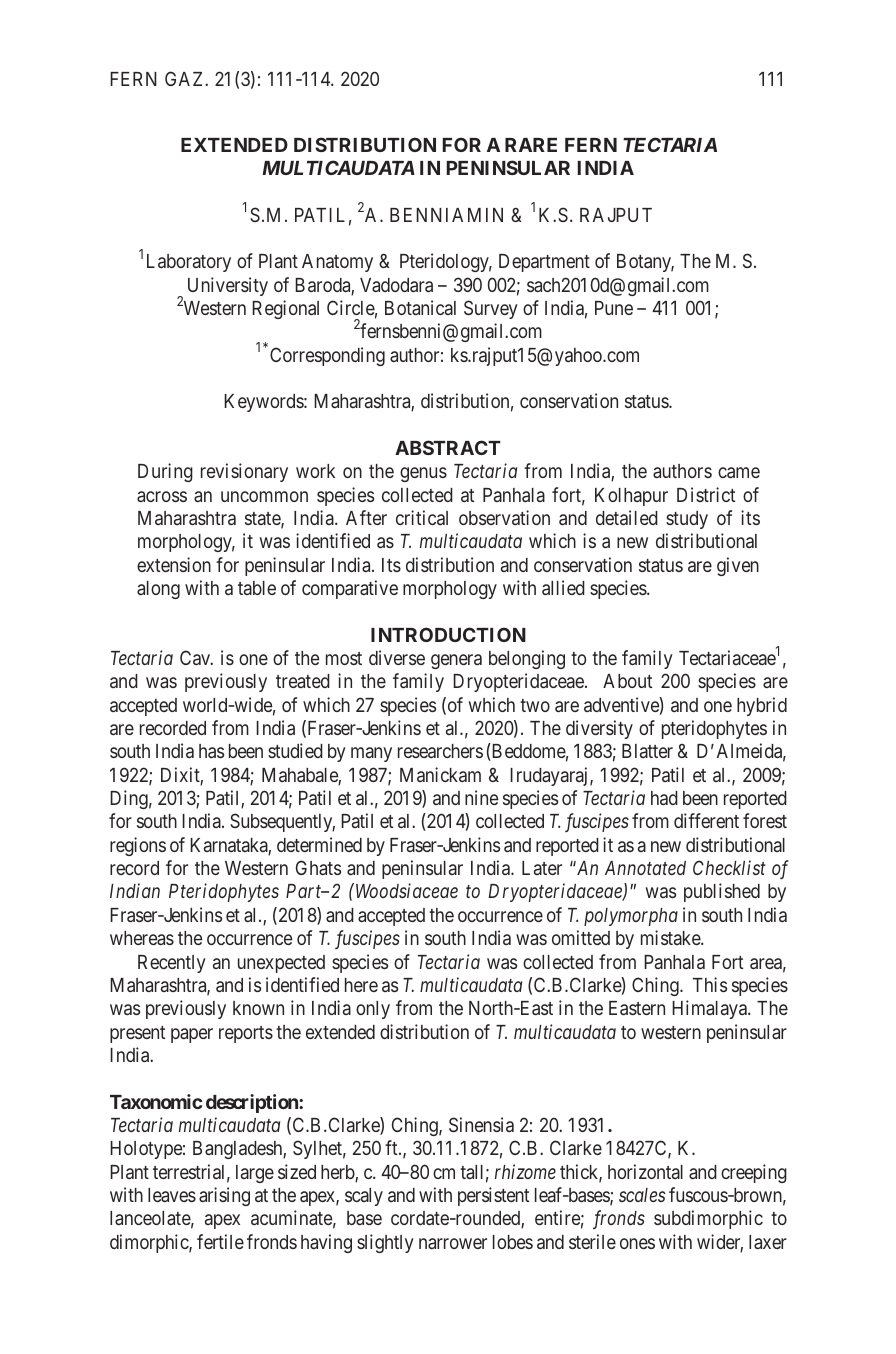  What do you see at coordinates (645, 263) in the page?
I see `Botany` at bounding box center [645, 263].
